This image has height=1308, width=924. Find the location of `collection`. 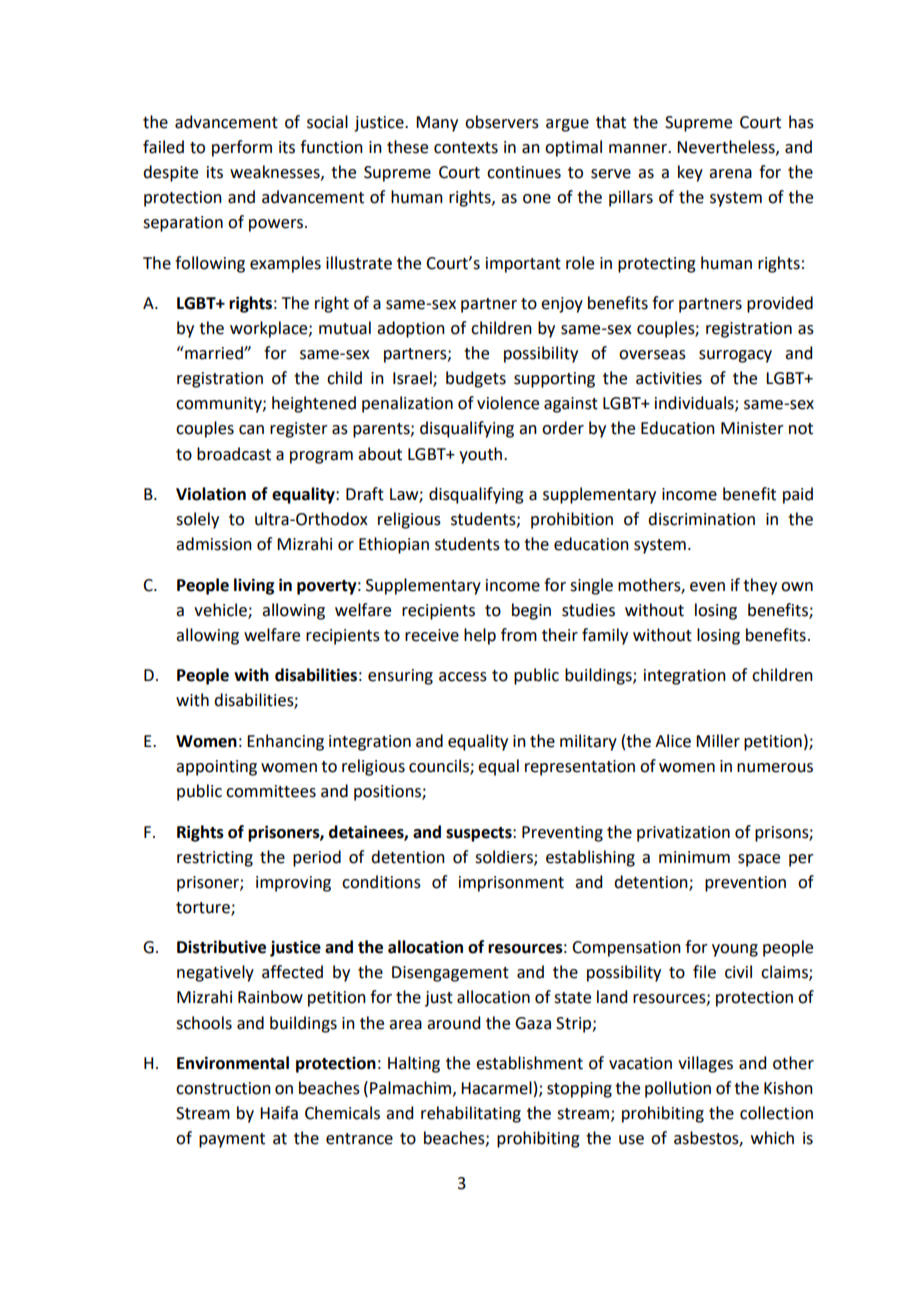

collection is located at coordinates (776, 1113).
